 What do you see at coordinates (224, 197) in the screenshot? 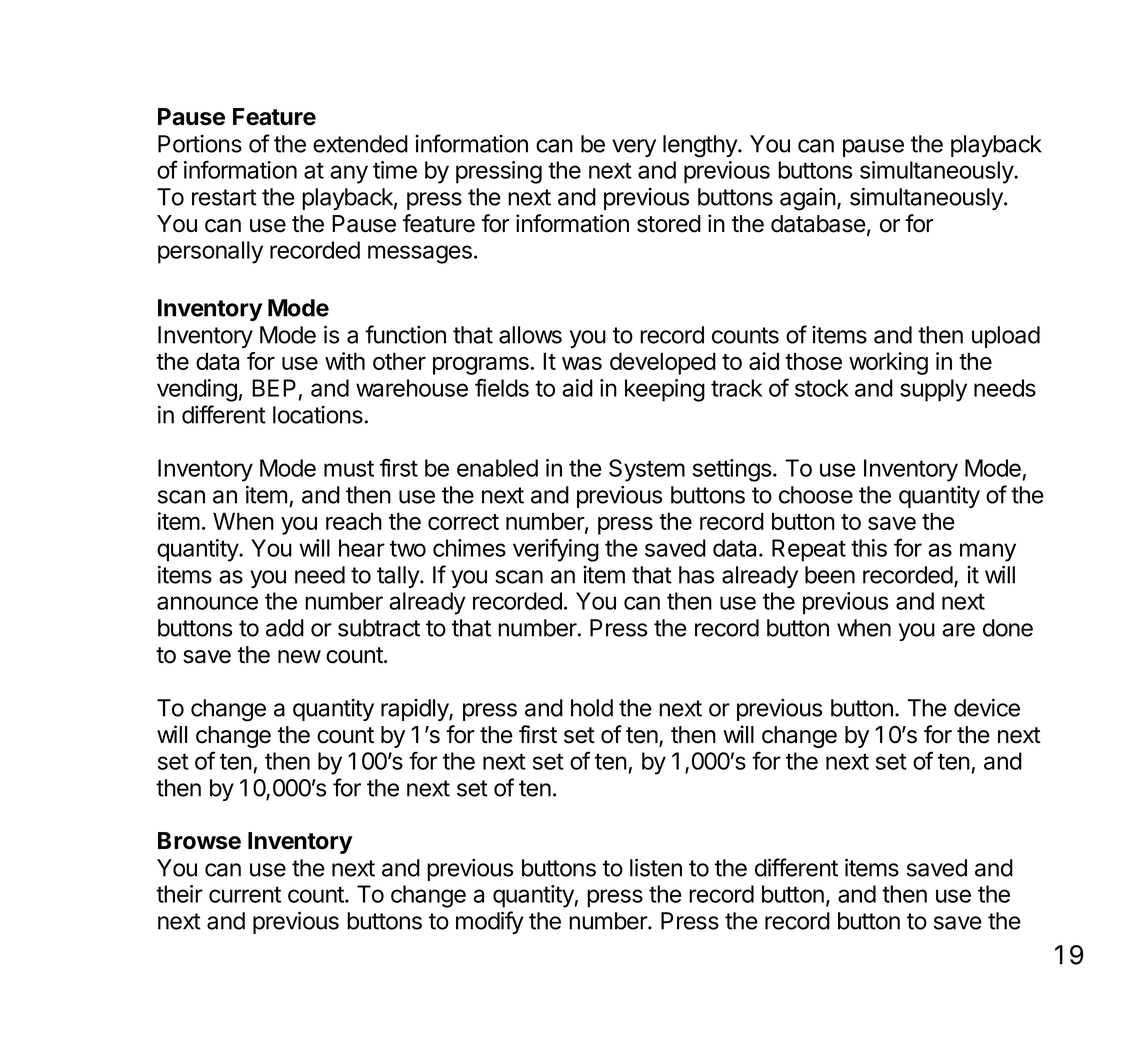
I see `restart` at bounding box center [224, 197].
